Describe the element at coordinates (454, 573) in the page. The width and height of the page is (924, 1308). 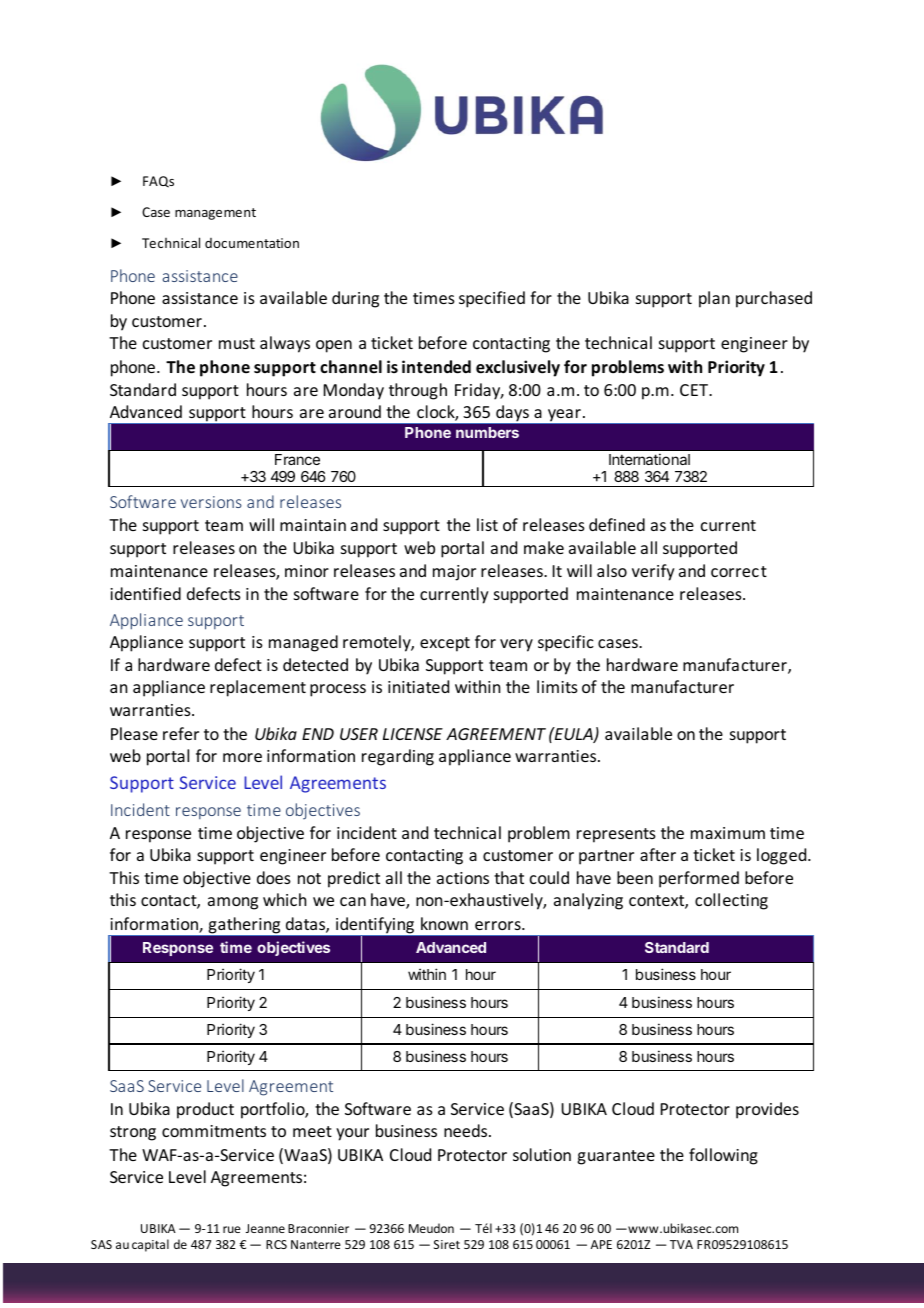
I see `major` at that location.
